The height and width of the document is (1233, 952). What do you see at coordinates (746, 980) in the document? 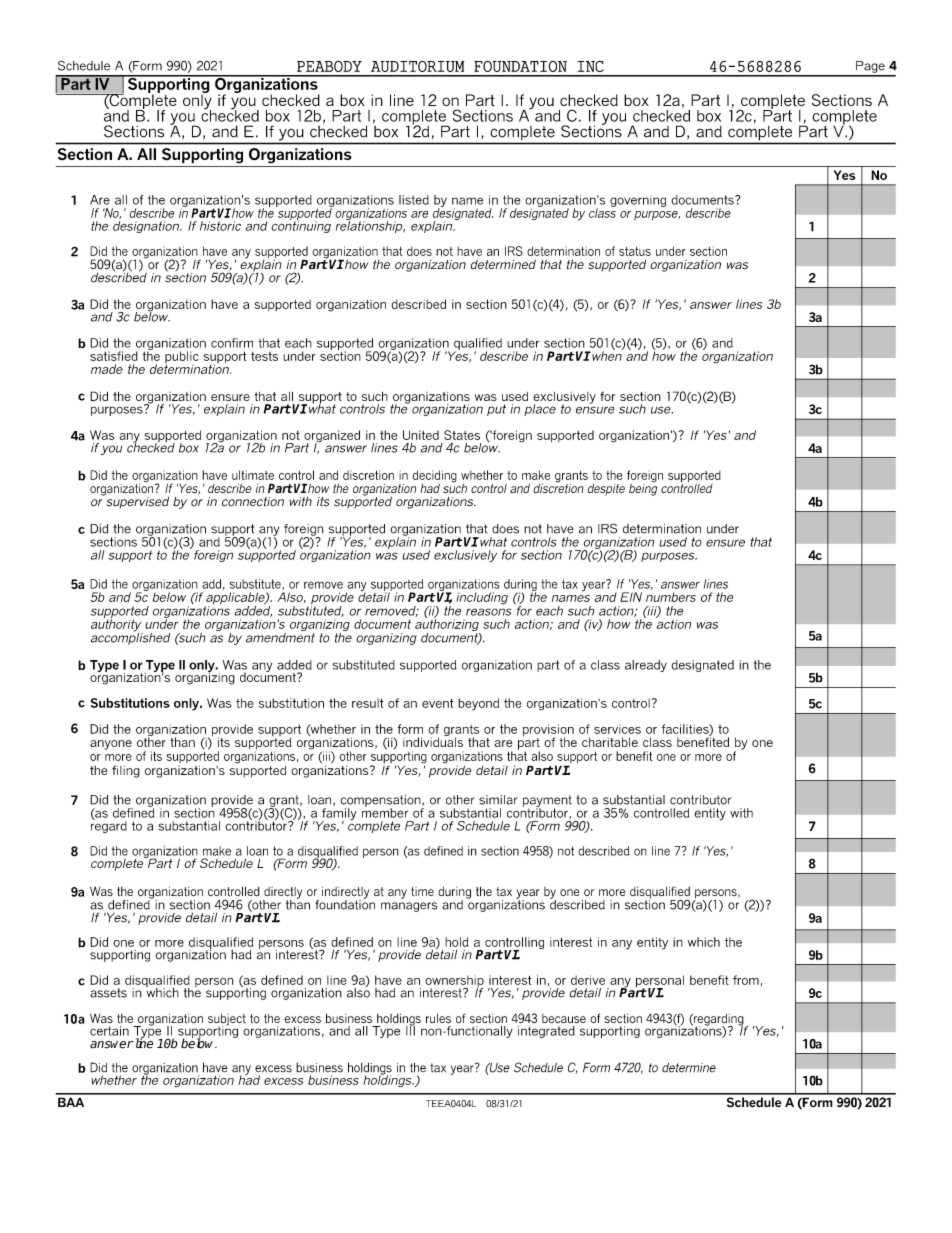
I see `from` at bounding box center [746, 980].
